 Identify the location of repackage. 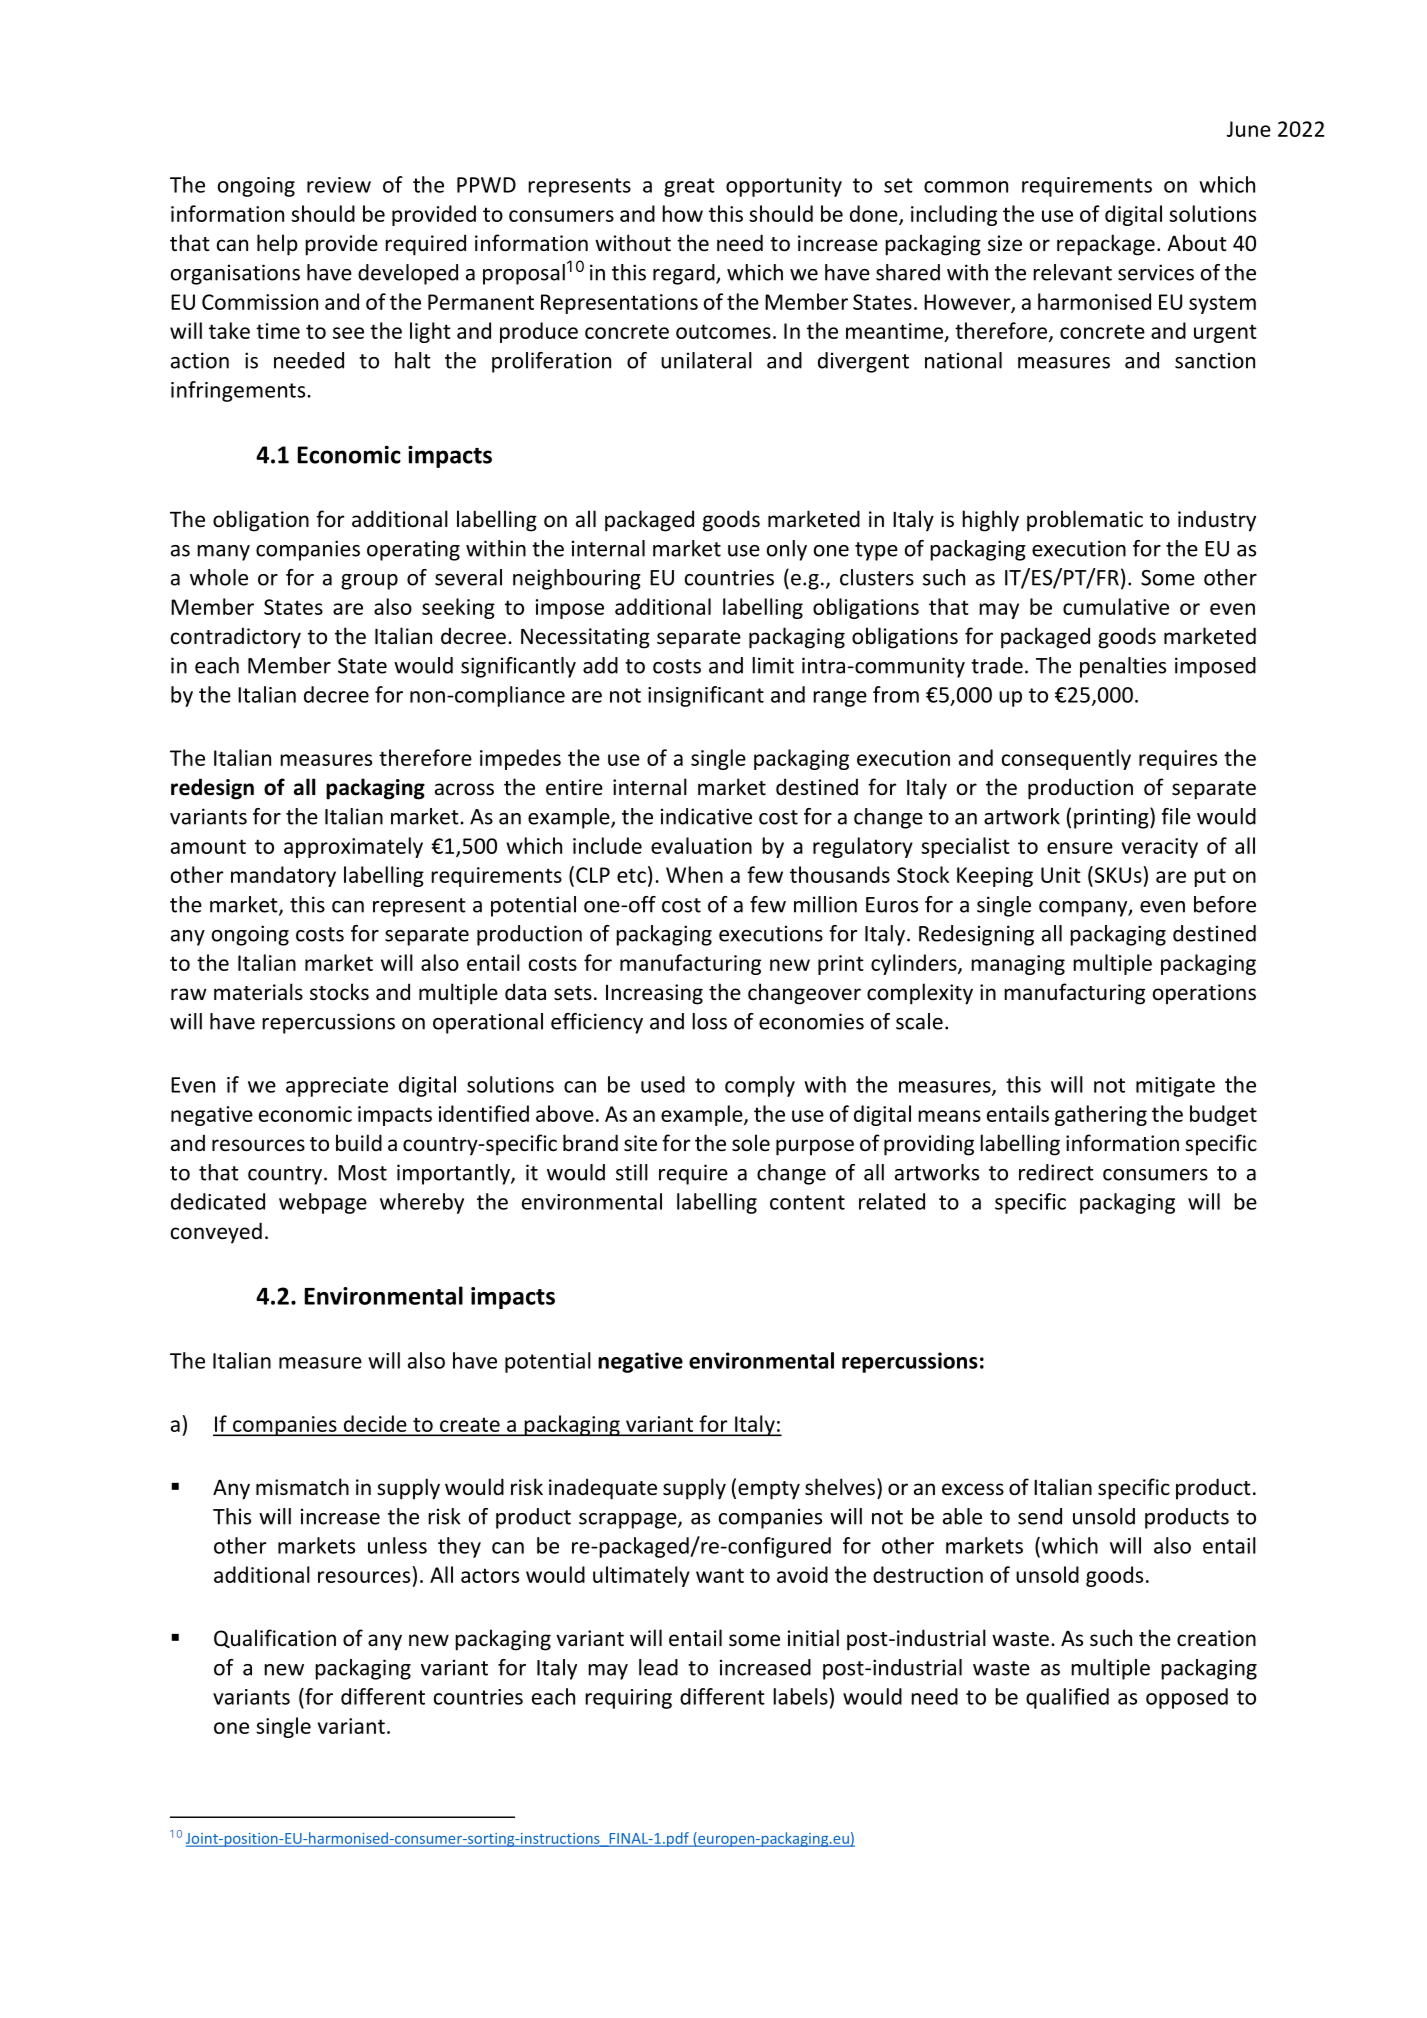
(1106, 245).
